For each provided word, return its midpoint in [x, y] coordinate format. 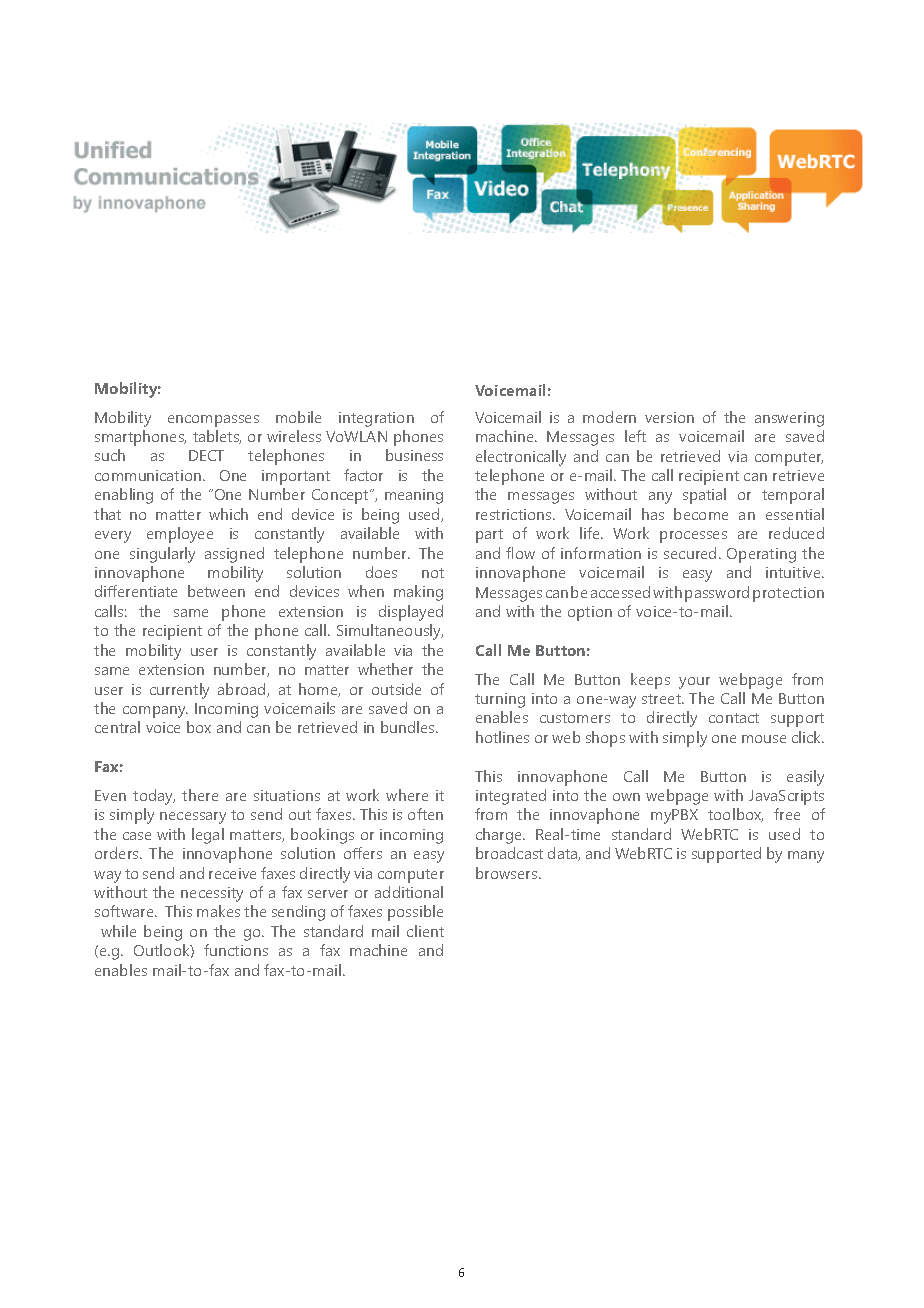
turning [500, 700]
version [669, 417]
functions [236, 950]
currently [179, 691]
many [806, 857]
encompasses [213, 421]
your [694, 683]
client [425, 931]
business [414, 455]
